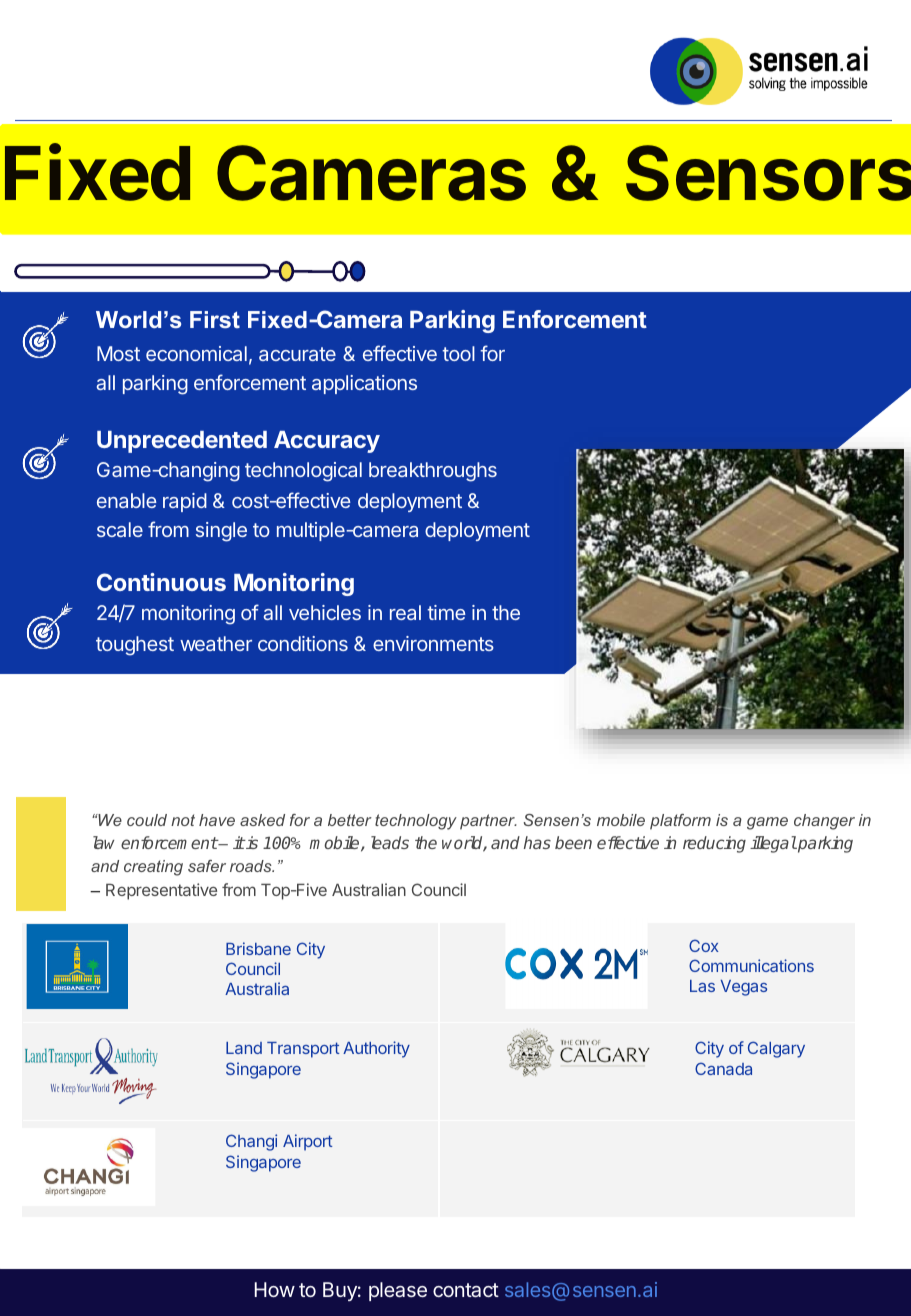 This page has width=911, height=1316. What do you see at coordinates (258, 948) in the page?
I see `Brisbane` at bounding box center [258, 948].
